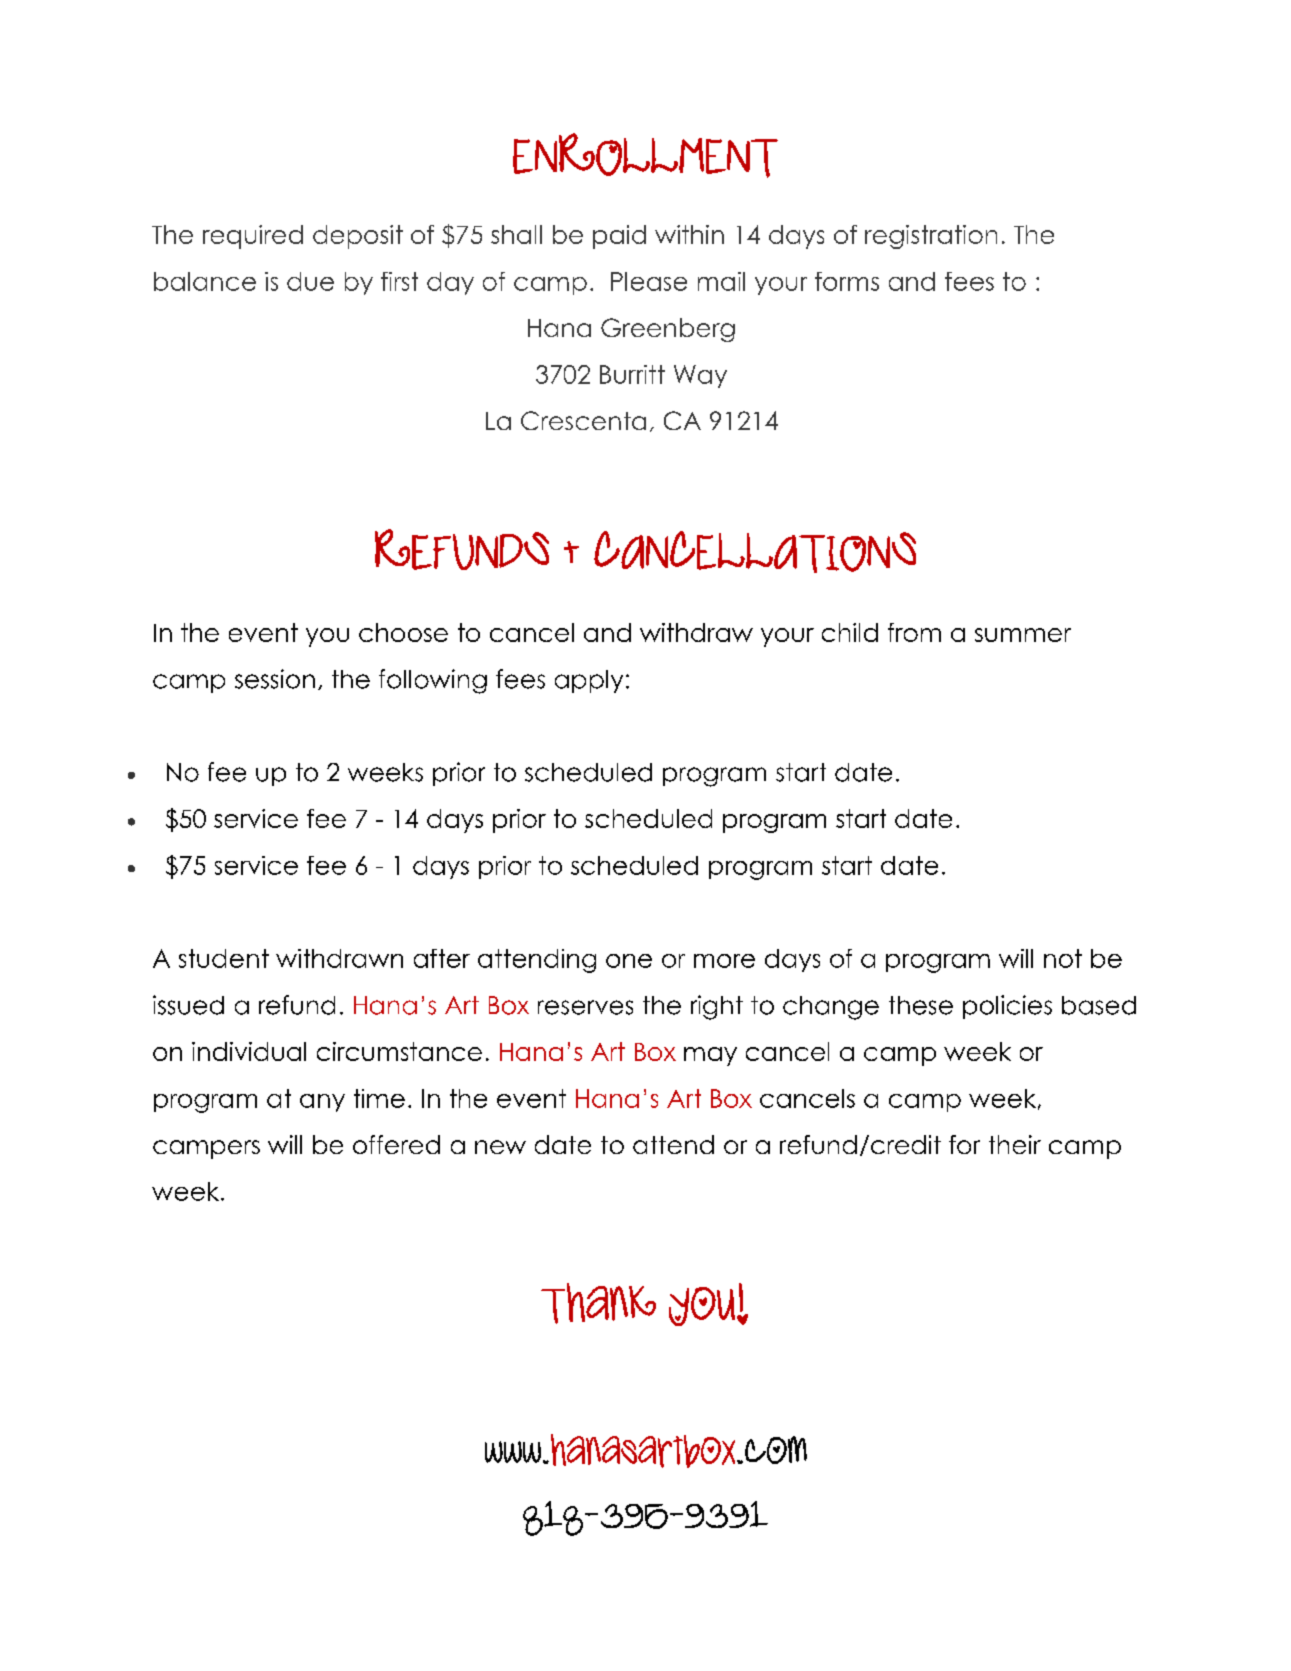 The width and height of the screenshot is (1291, 1671). Describe the element at coordinates (396, 1144) in the screenshot. I see `offered` at that location.
